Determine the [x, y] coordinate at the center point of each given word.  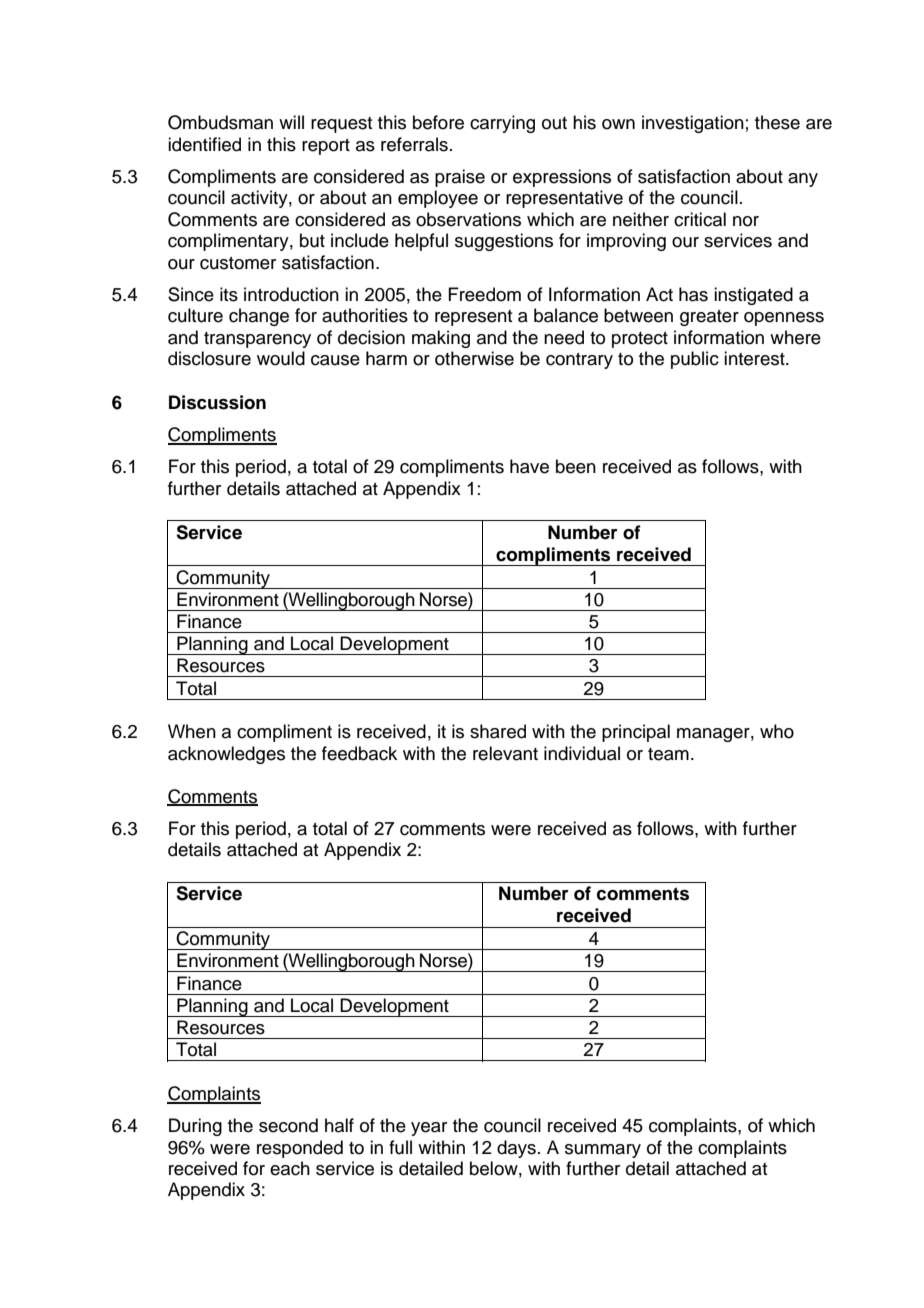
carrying [502, 124]
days [516, 1149]
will [291, 122]
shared [498, 731]
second [288, 1125]
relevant [505, 753]
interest [755, 358]
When [192, 731]
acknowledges [226, 755]
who [777, 731]
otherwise [474, 358]
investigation [693, 124]
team [668, 754]
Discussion [217, 402]
